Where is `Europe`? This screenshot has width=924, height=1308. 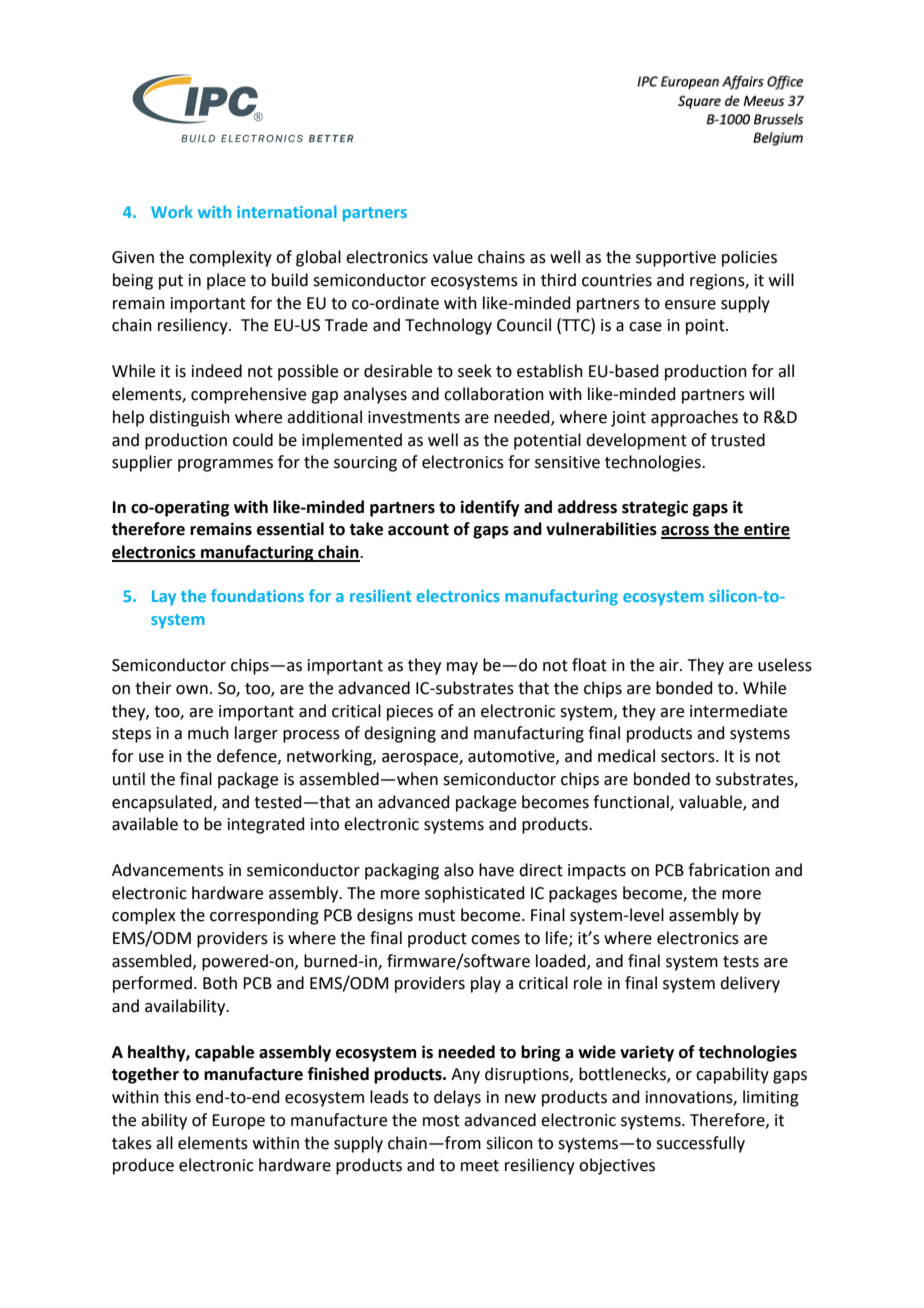
Europe is located at coordinates (238, 1122).
